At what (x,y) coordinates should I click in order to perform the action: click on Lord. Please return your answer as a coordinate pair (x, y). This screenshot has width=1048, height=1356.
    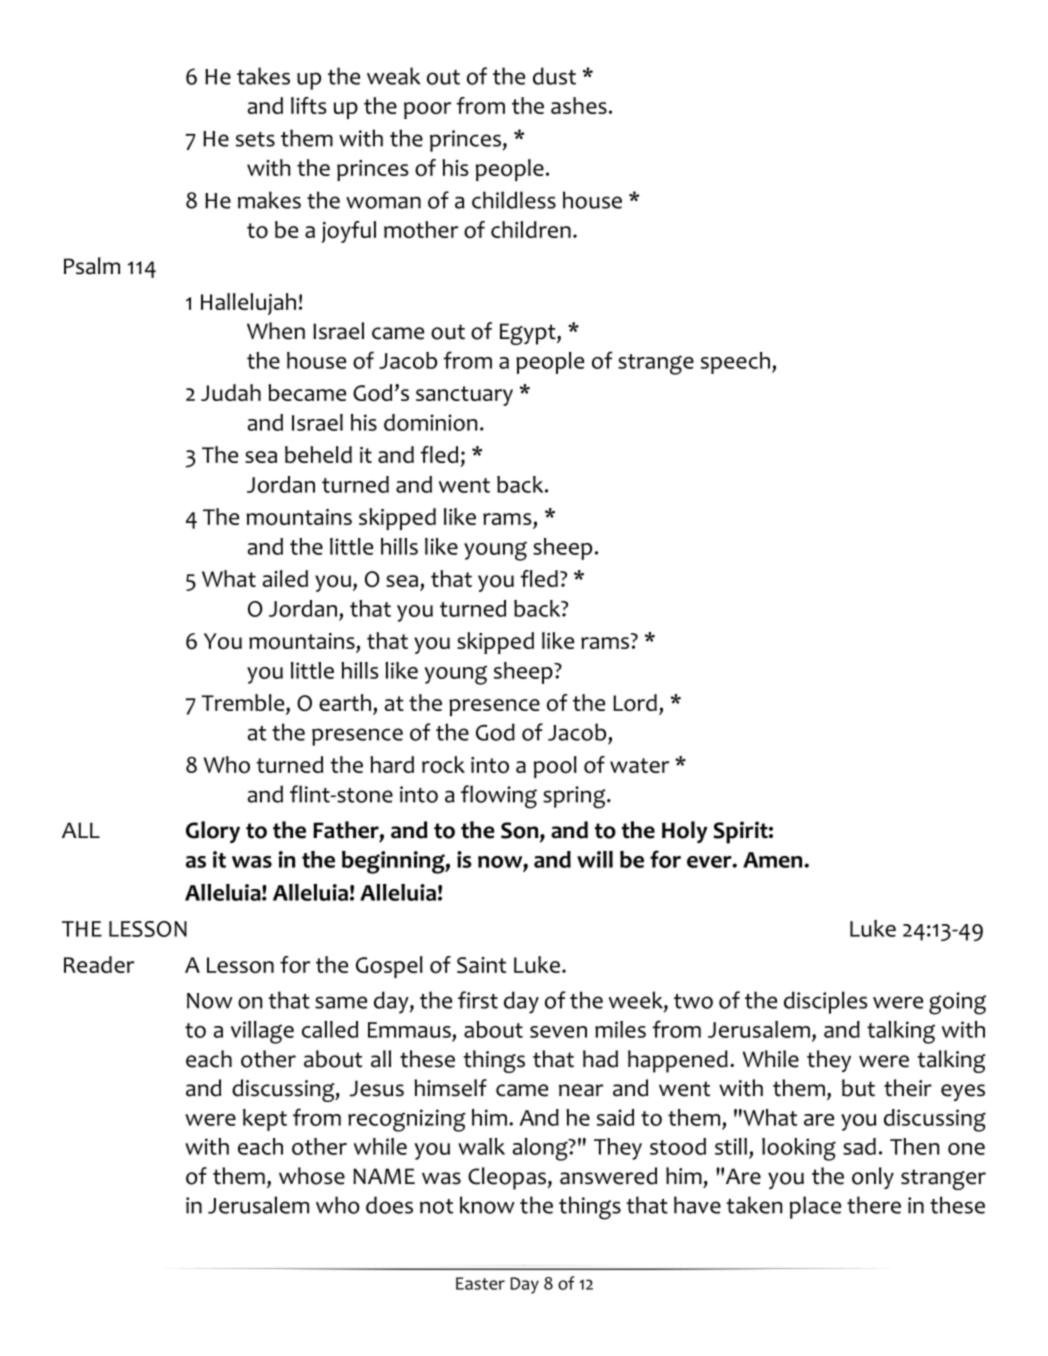
    Looking at the image, I should click on (635, 702).
